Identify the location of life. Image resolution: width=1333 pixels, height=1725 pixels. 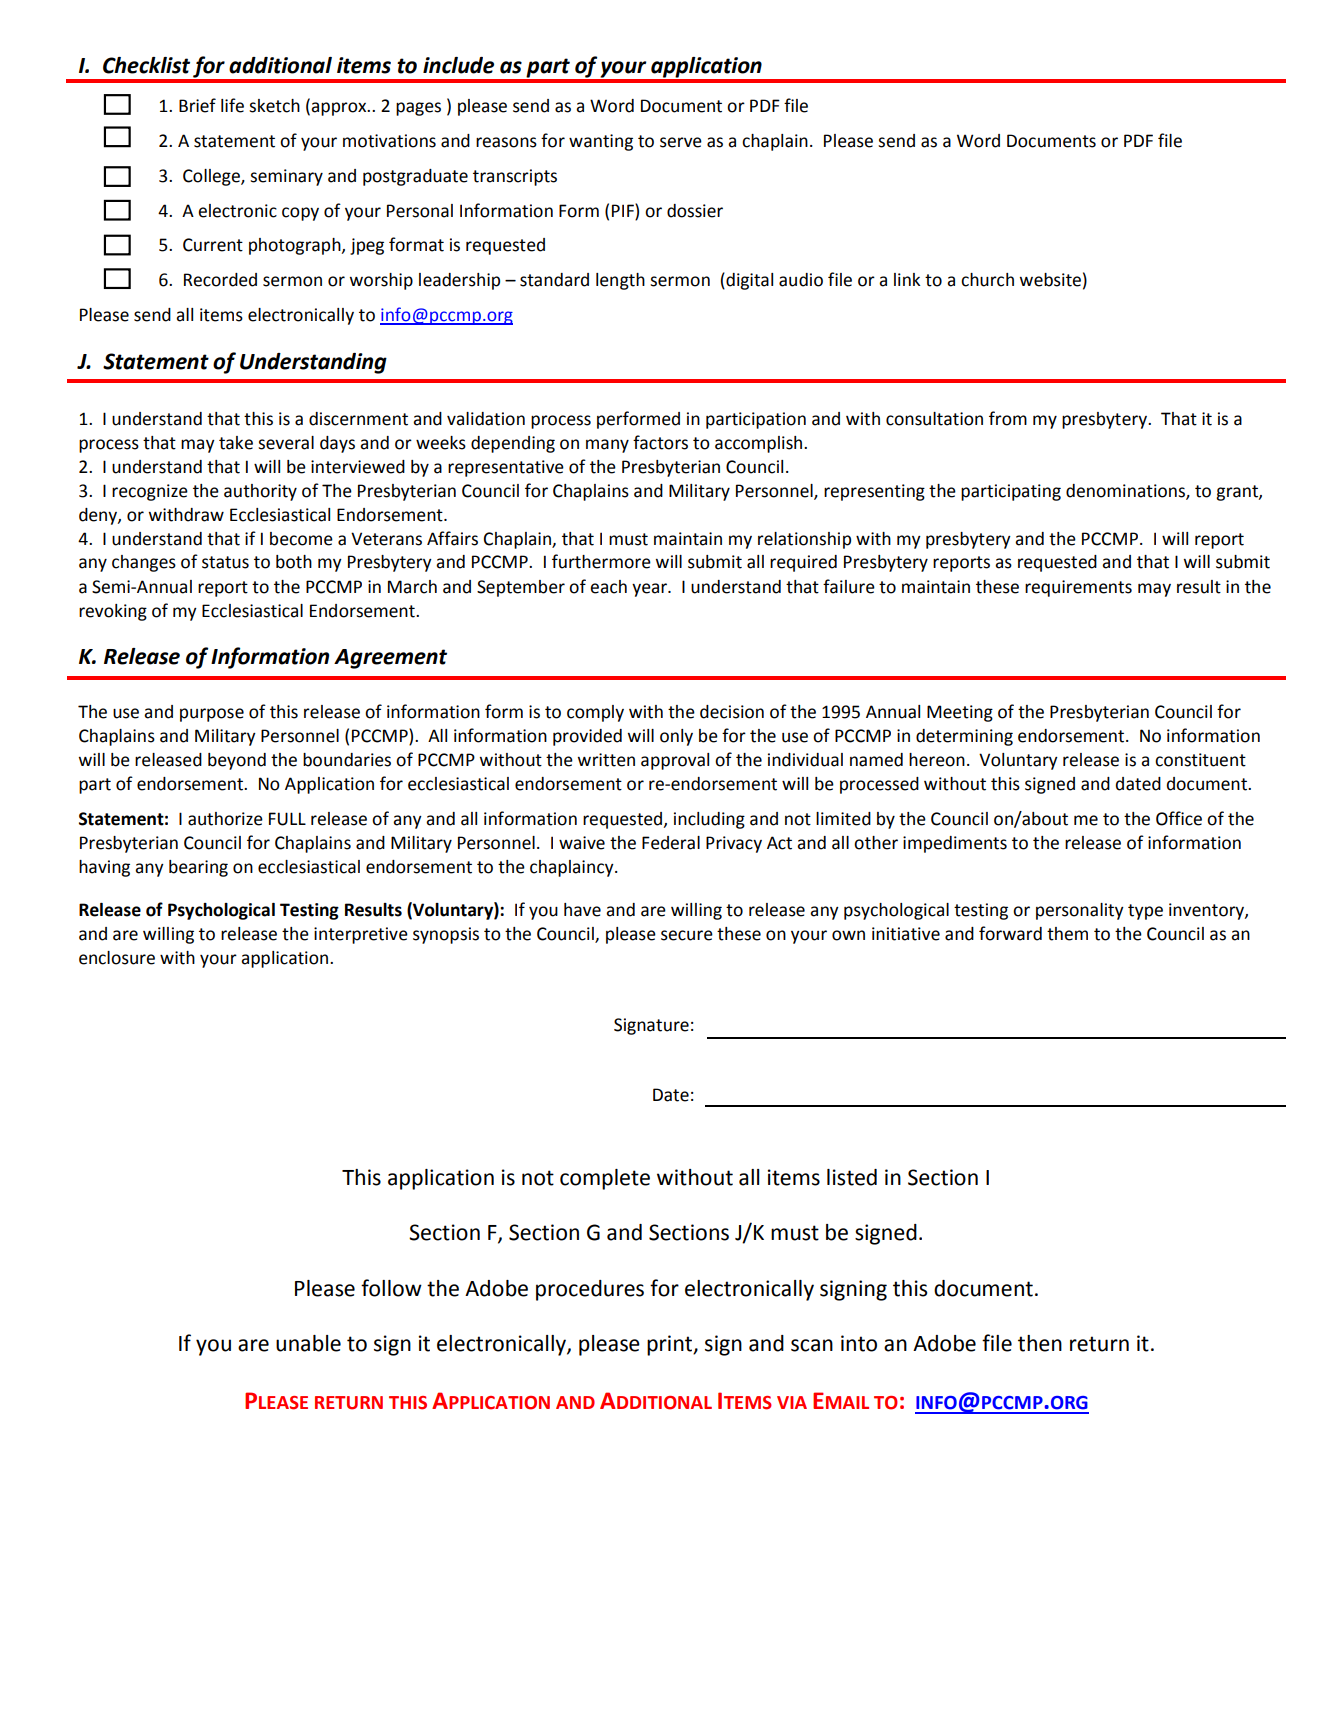
(232, 105).
